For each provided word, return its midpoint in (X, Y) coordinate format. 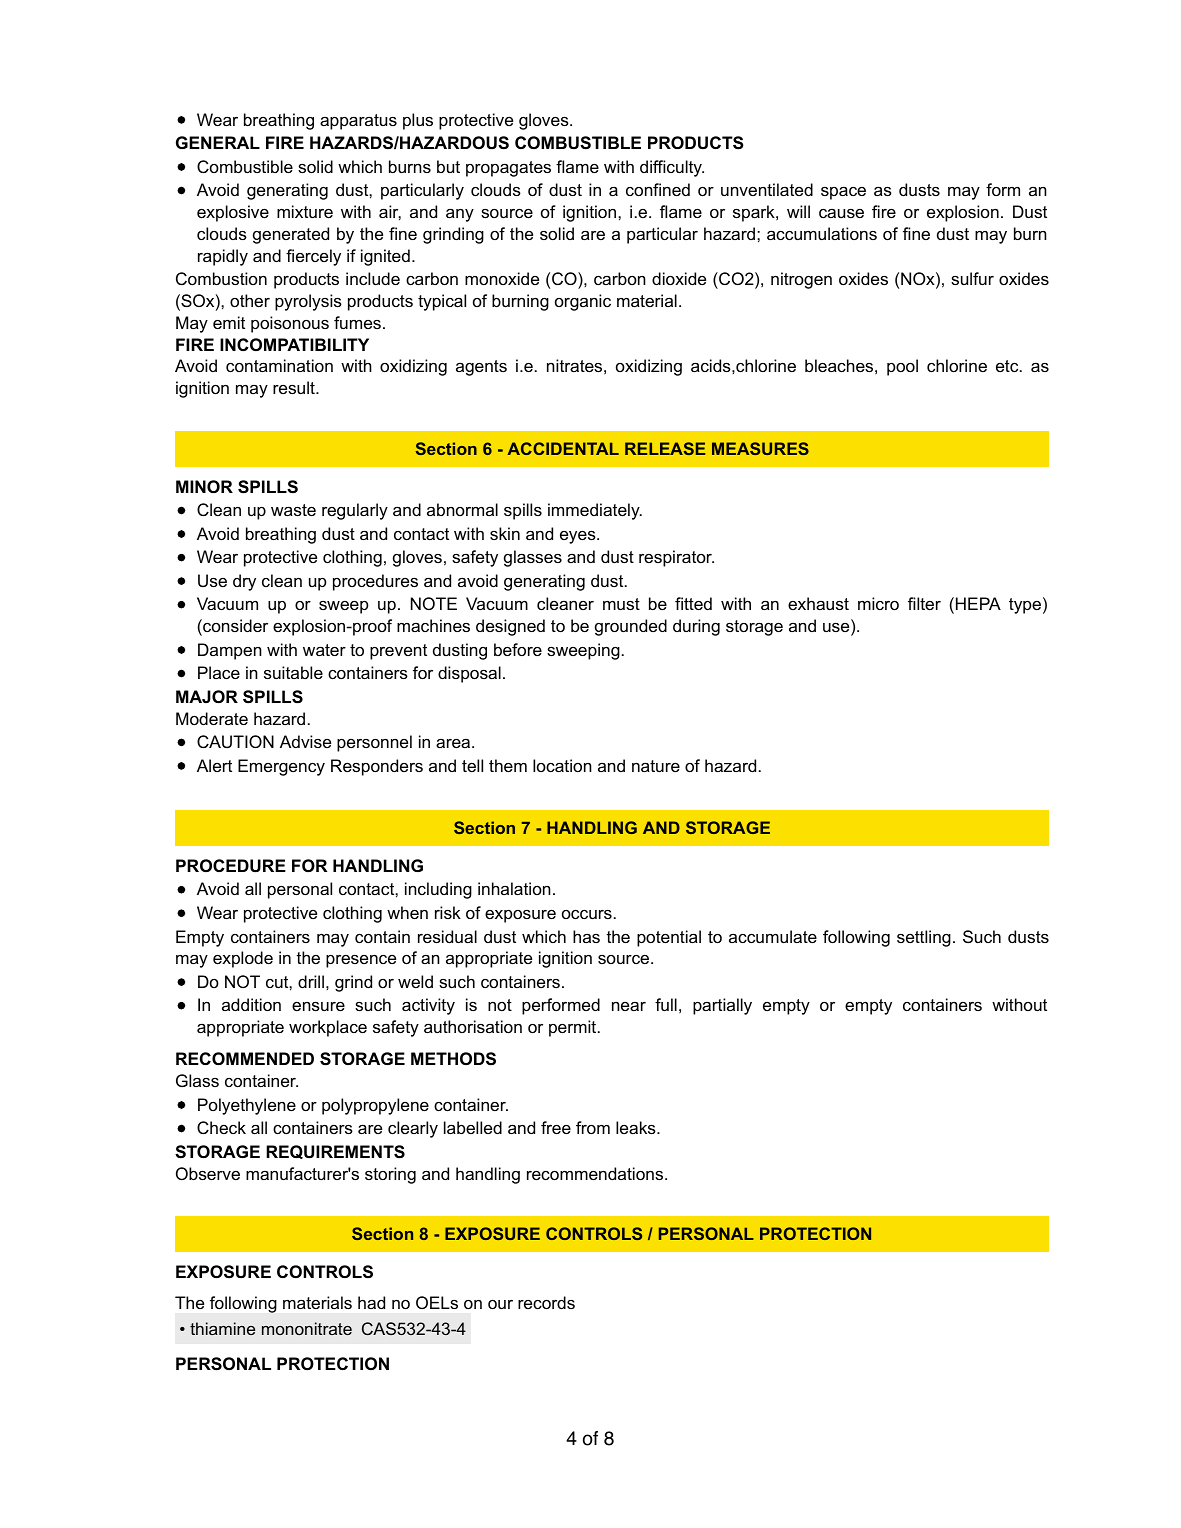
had (371, 1302)
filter (924, 603)
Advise (305, 741)
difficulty (672, 168)
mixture (305, 211)
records (546, 1302)
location (562, 765)
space (843, 193)
